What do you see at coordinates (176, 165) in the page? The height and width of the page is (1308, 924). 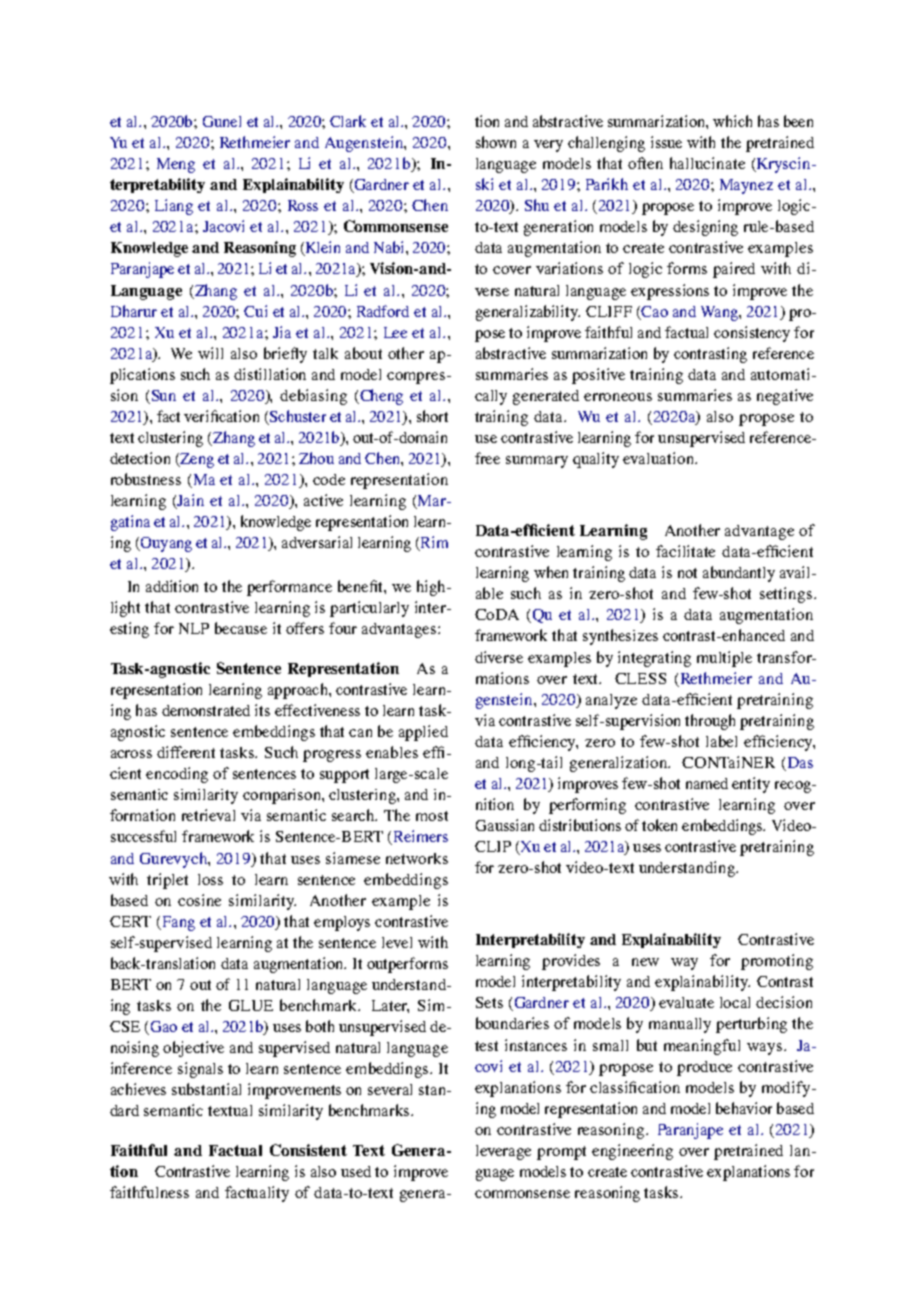 I see `Meng` at bounding box center [176, 165].
